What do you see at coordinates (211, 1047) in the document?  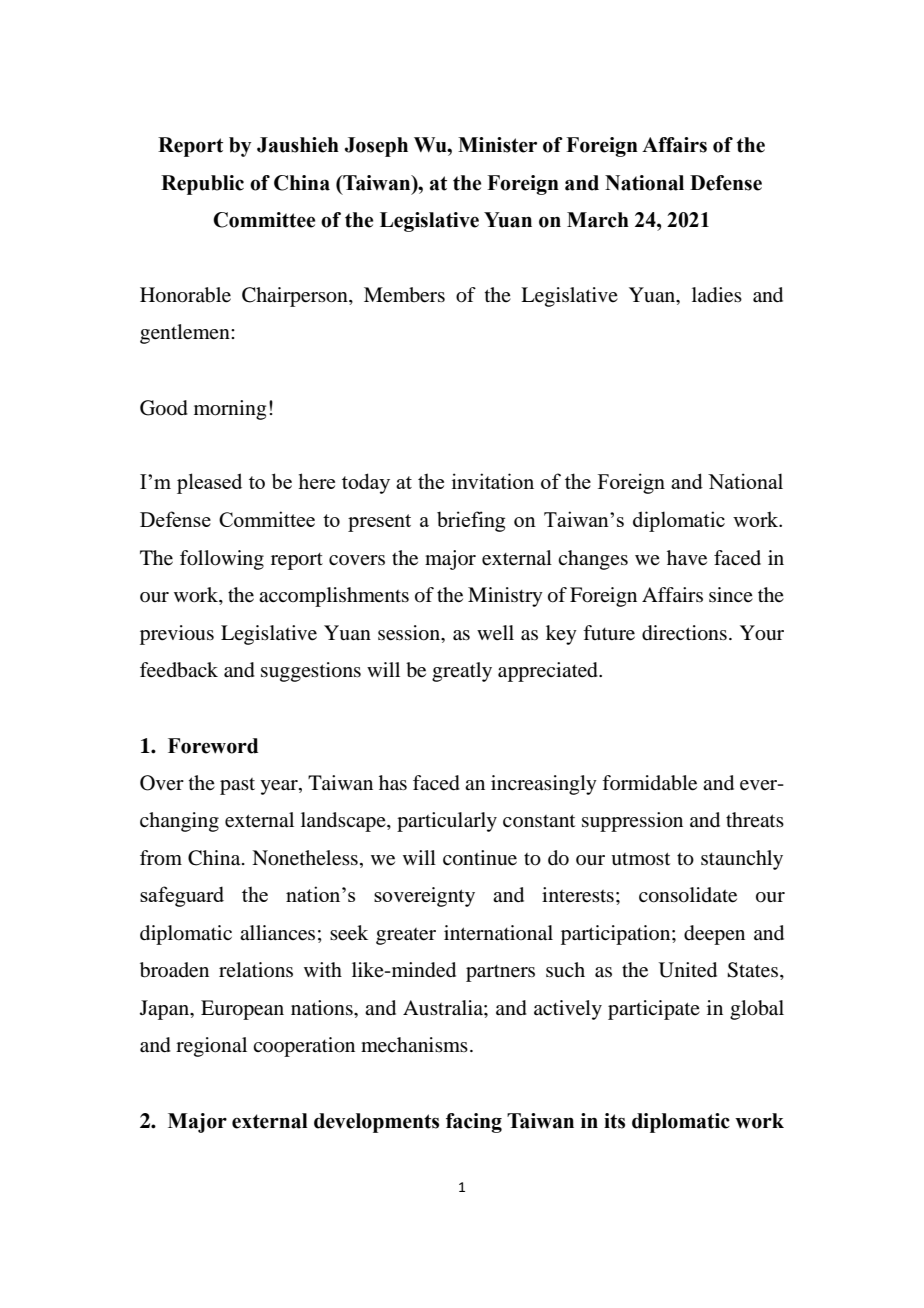 I see `regional` at bounding box center [211, 1047].
